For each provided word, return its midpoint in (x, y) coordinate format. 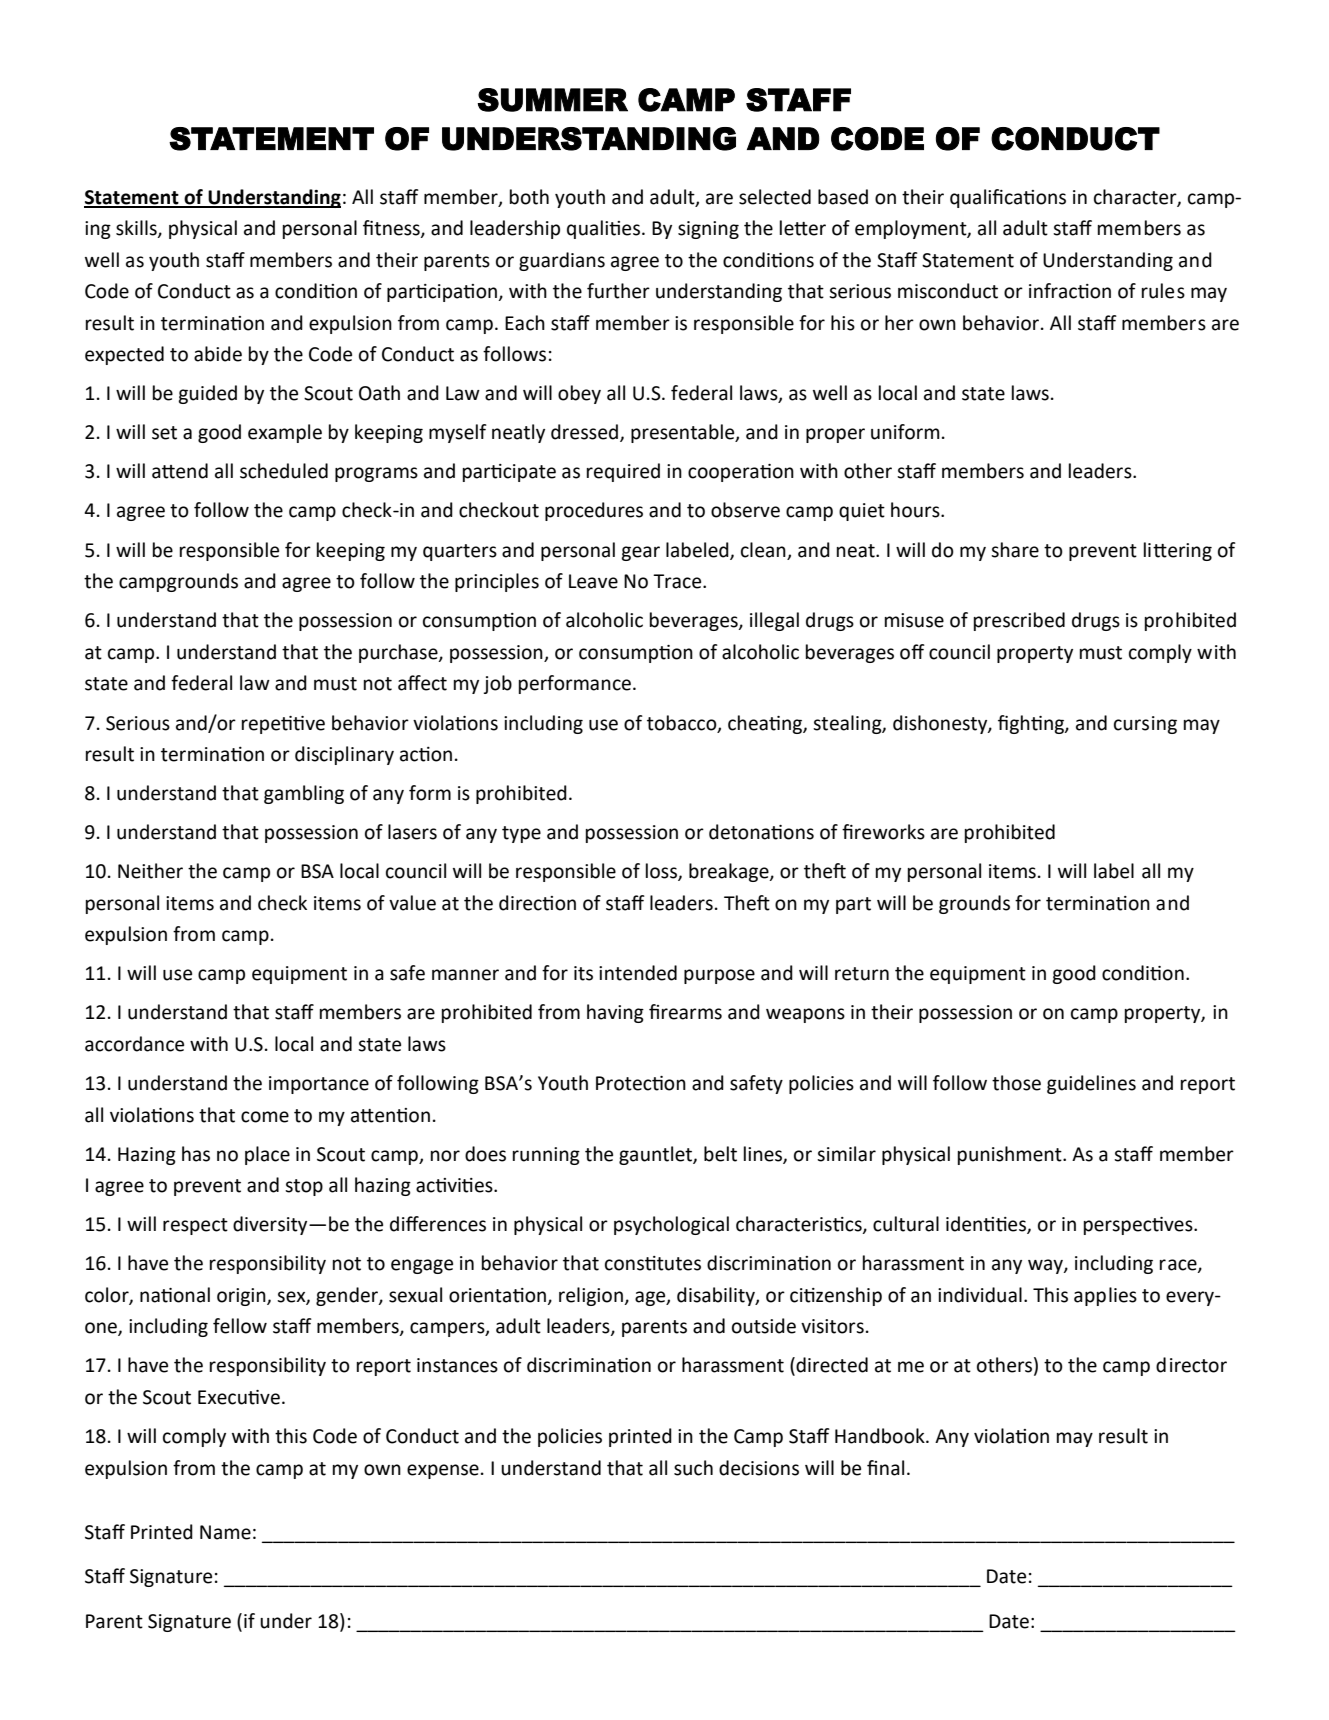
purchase (399, 653)
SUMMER (552, 100)
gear (640, 553)
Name (225, 1532)
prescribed (1019, 621)
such (693, 1468)
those (1016, 1083)
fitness (392, 229)
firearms (685, 1012)
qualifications (1008, 198)
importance (319, 1085)
